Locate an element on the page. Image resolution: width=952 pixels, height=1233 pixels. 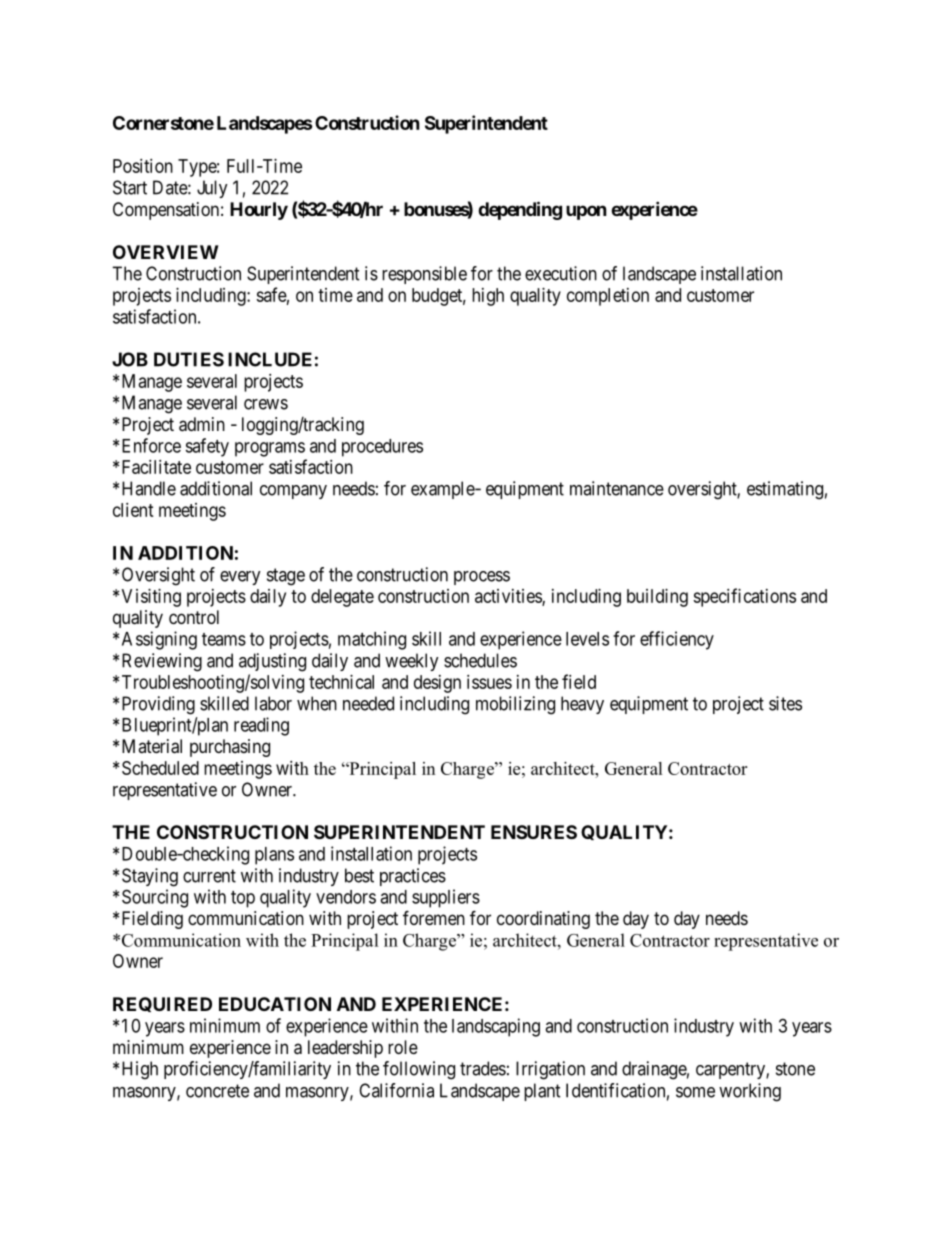
practices is located at coordinates (413, 877).
